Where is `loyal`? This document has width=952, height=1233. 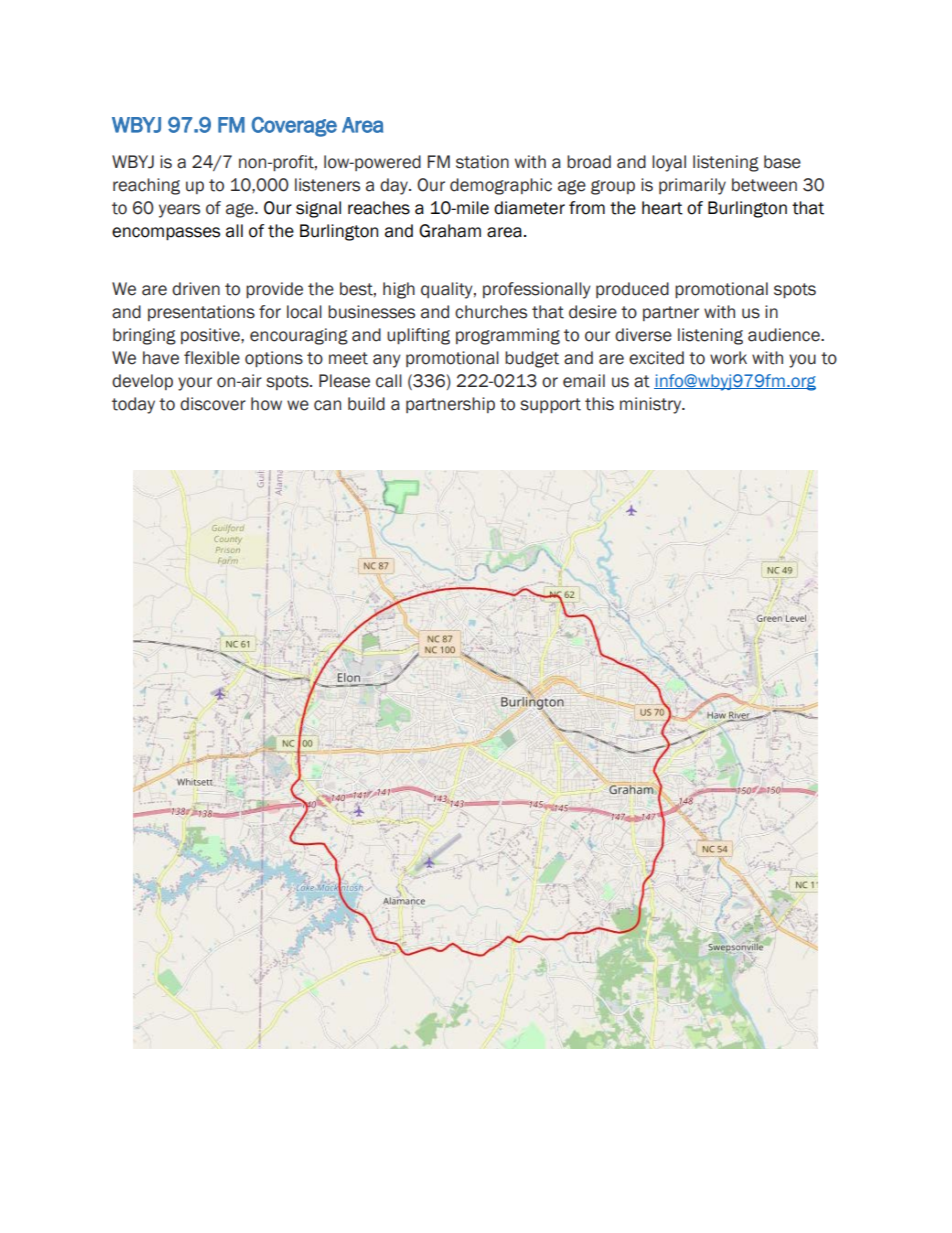 loyal is located at coordinates (669, 163).
